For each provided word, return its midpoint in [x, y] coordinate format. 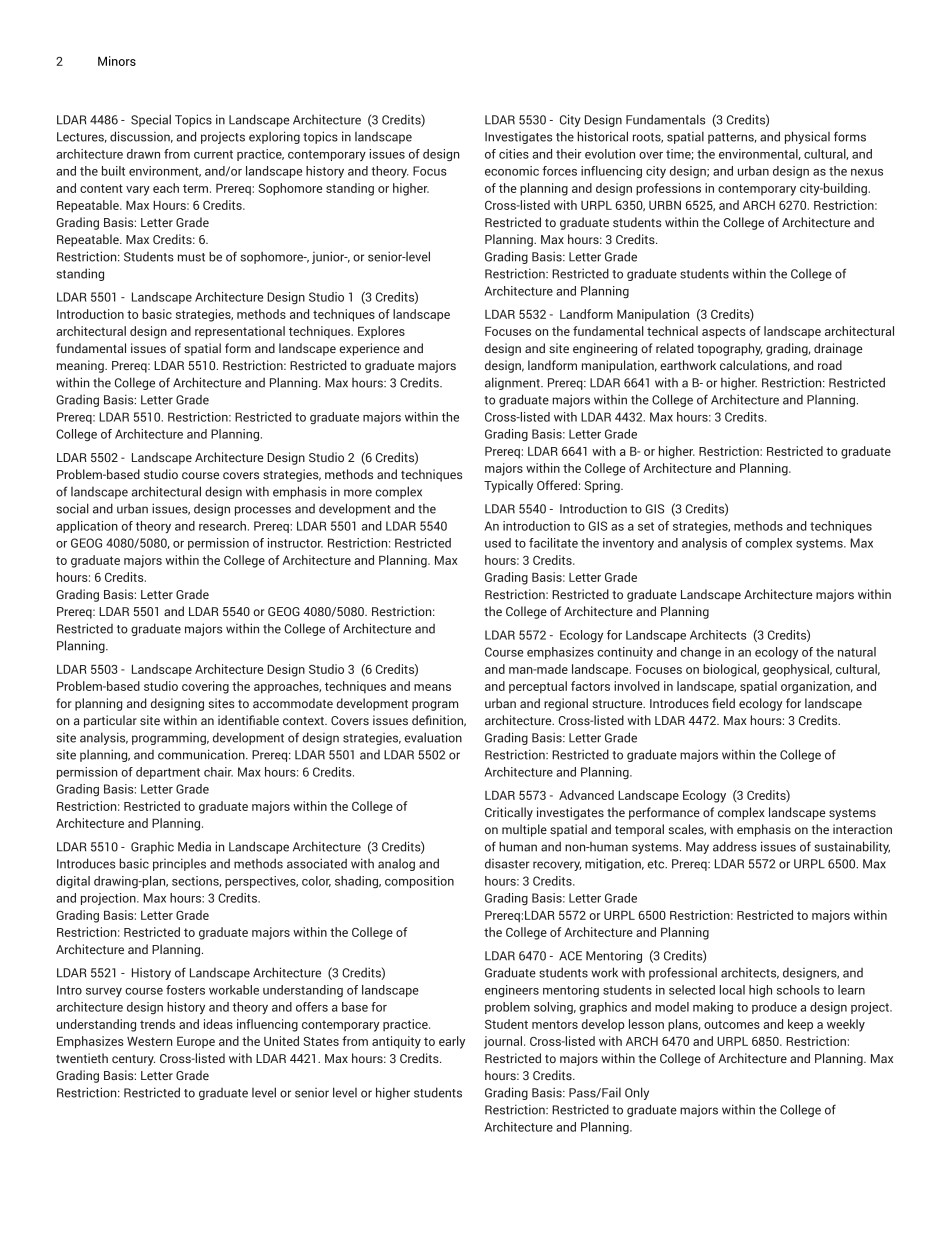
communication [202, 754]
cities [514, 154]
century [133, 1060]
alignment [513, 383]
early [452, 1042]
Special [151, 120]
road [830, 365]
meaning [81, 366]
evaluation [433, 737]
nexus [867, 172]
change [701, 653]
